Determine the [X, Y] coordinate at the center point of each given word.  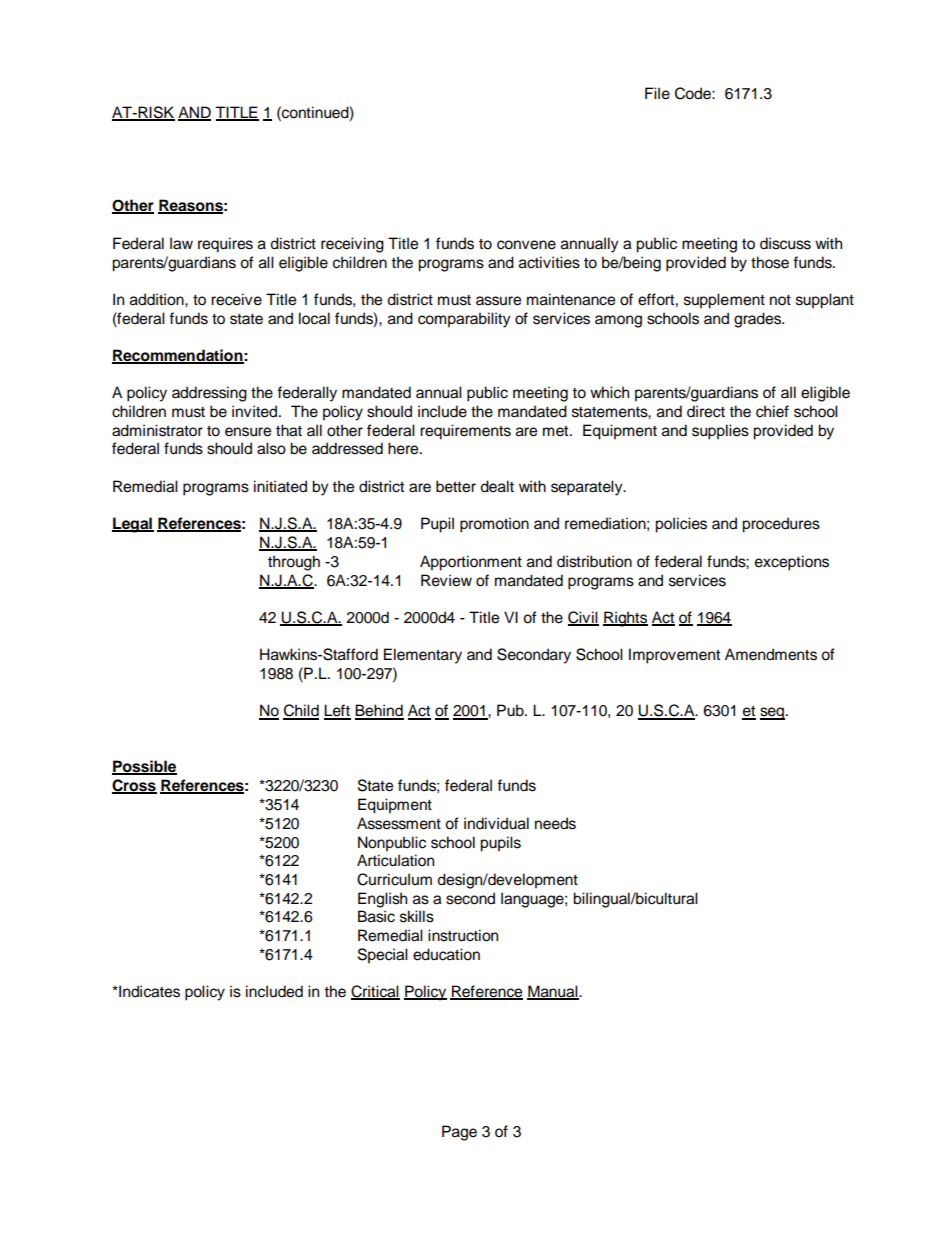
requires [225, 245]
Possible [144, 767]
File [657, 93]
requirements [465, 432]
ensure [248, 432]
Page [459, 1133]
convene [526, 245]
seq [772, 713]
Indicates [148, 991]
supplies [720, 432]
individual [496, 823]
